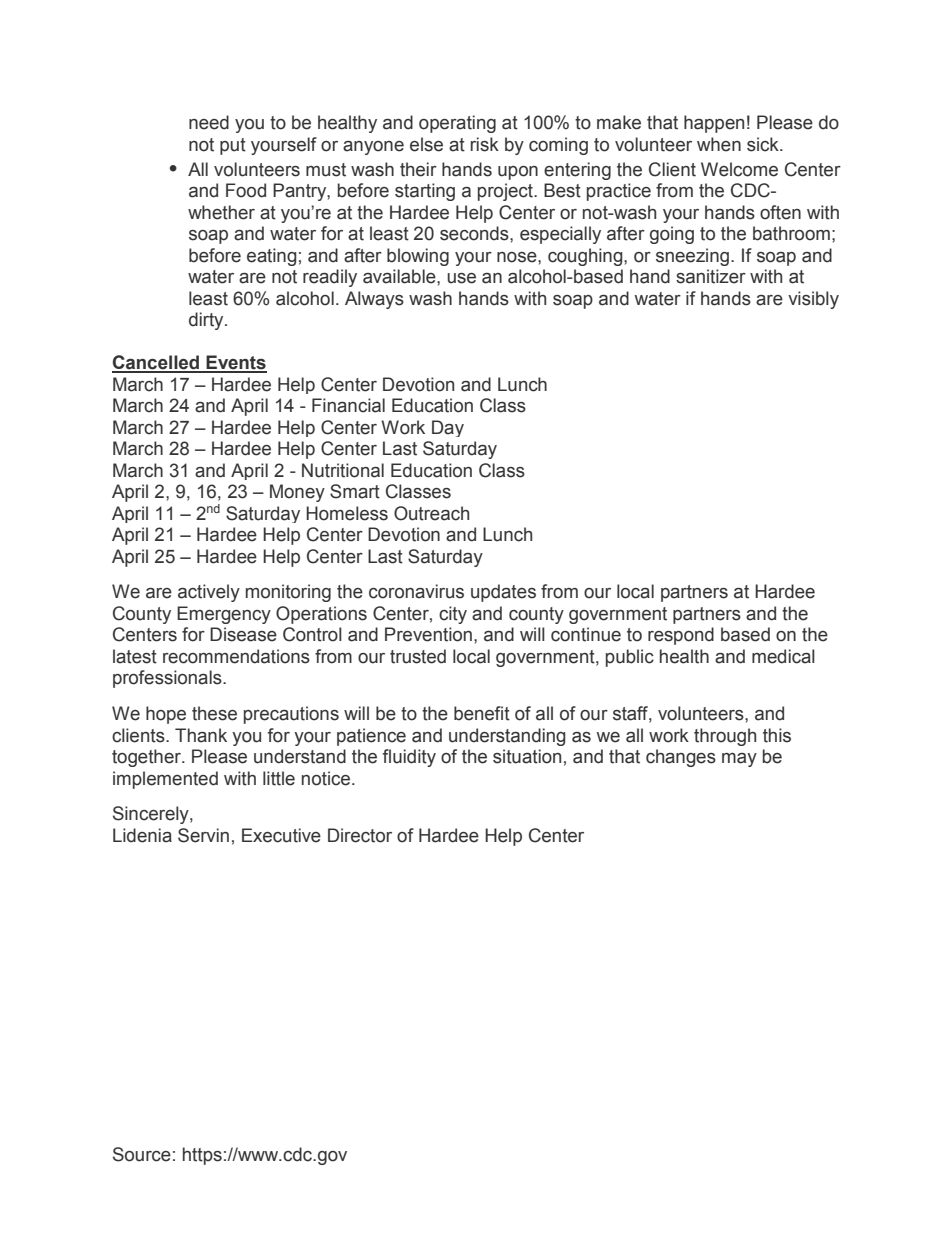 The height and width of the document is (1233, 952). I want to click on Source, so click(142, 1154).
